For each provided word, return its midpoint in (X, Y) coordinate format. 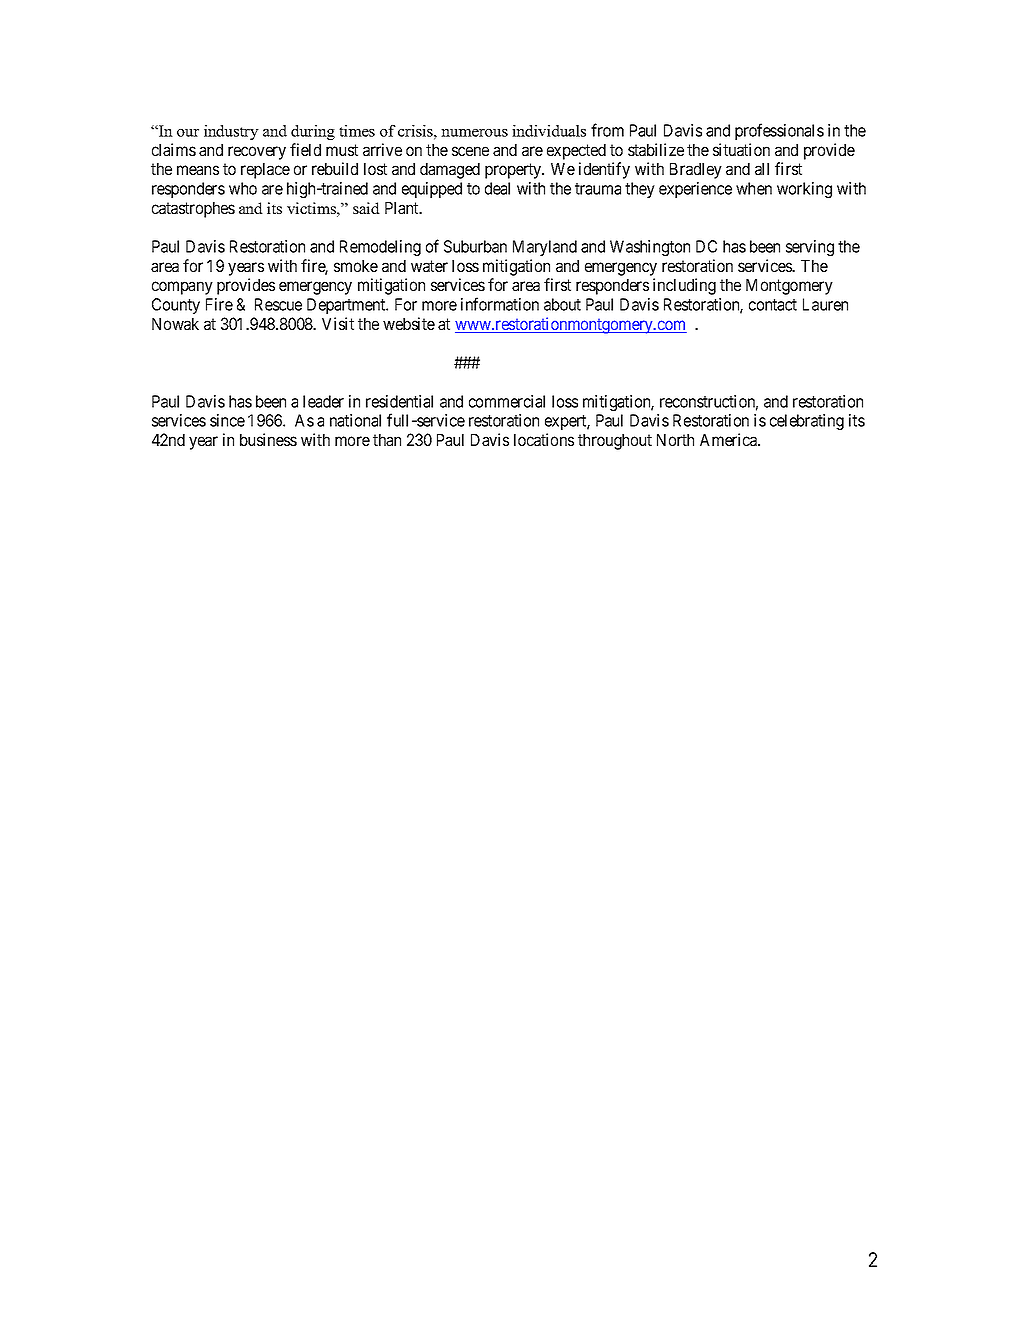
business (268, 439)
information (500, 304)
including (684, 286)
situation (741, 149)
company (182, 288)
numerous (474, 133)
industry (231, 132)
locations (544, 439)
